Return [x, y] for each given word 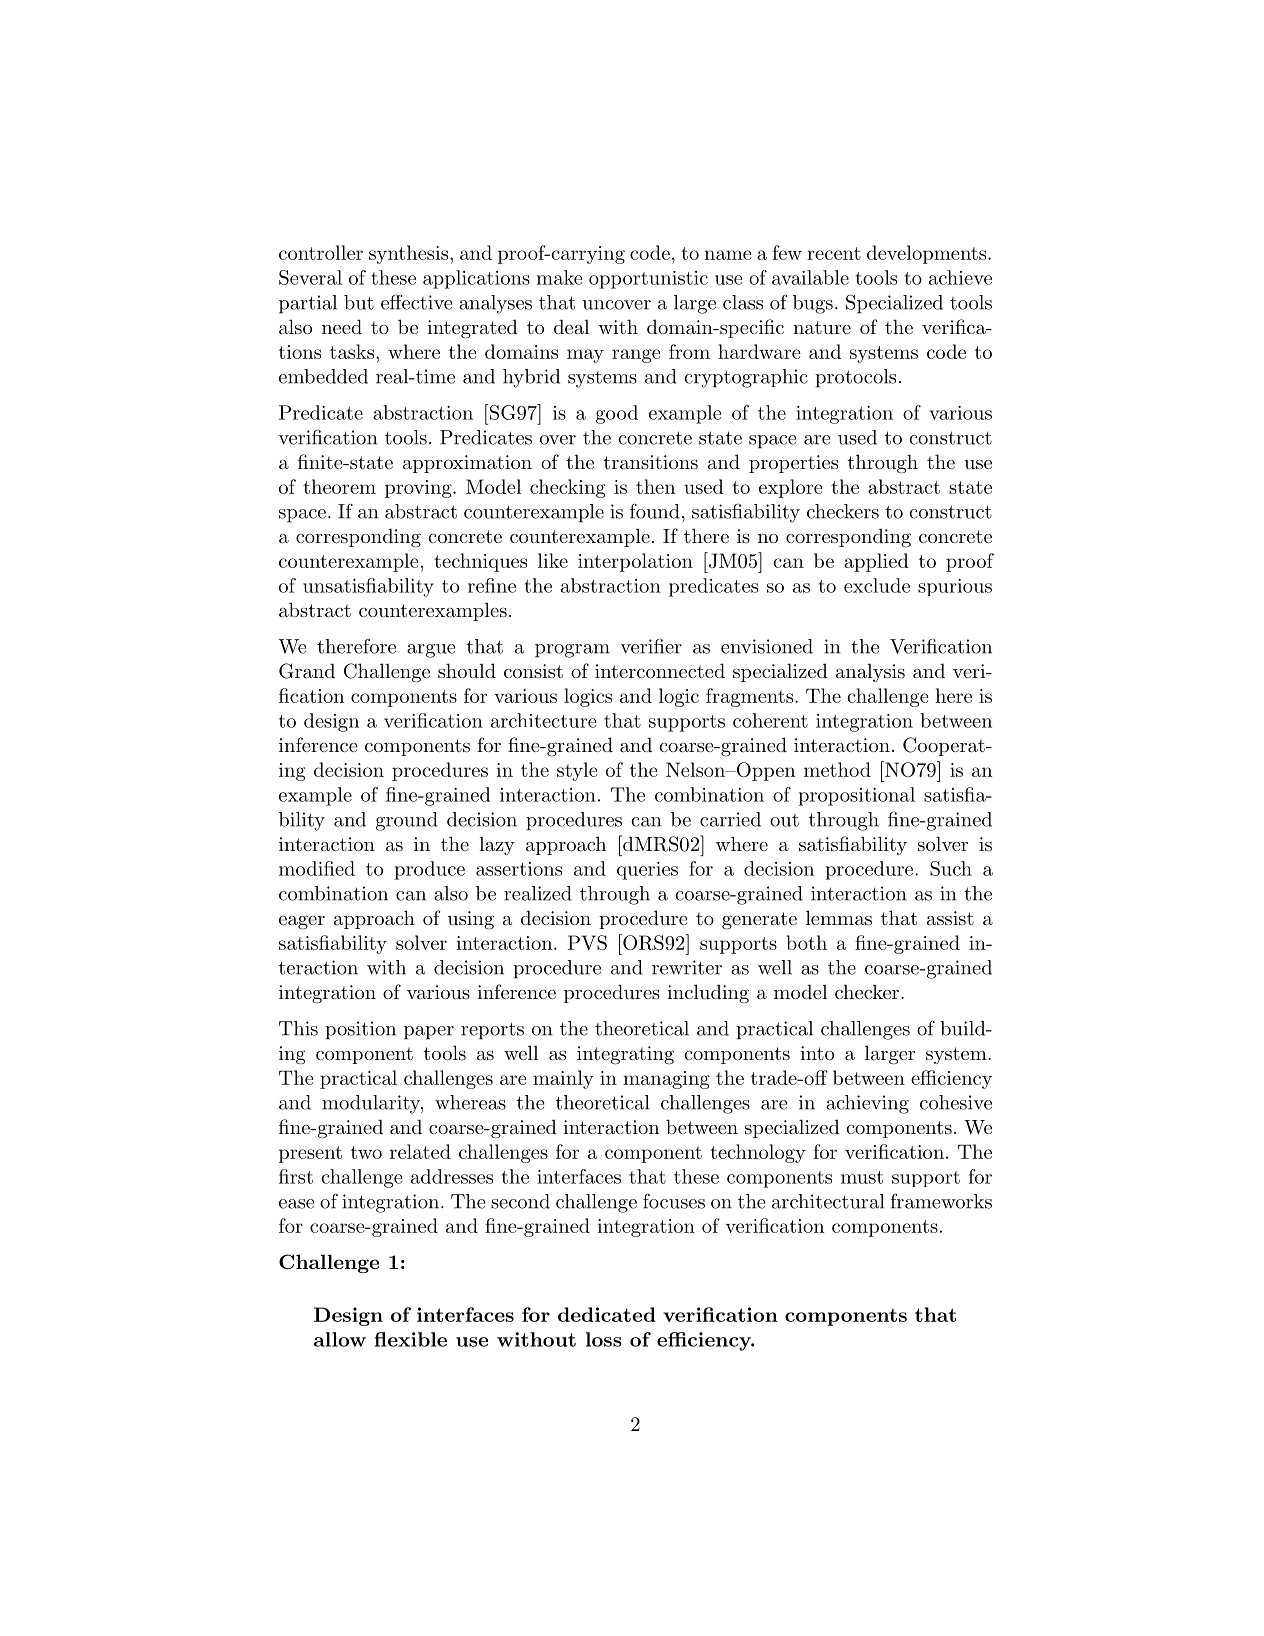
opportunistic [648, 280]
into [817, 1053]
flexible [410, 1339]
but [359, 302]
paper [429, 1033]
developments [928, 254]
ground [407, 821]
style [577, 771]
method [837, 769]
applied [876, 562]
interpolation [635, 562]
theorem [339, 486]
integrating [625, 1055]
